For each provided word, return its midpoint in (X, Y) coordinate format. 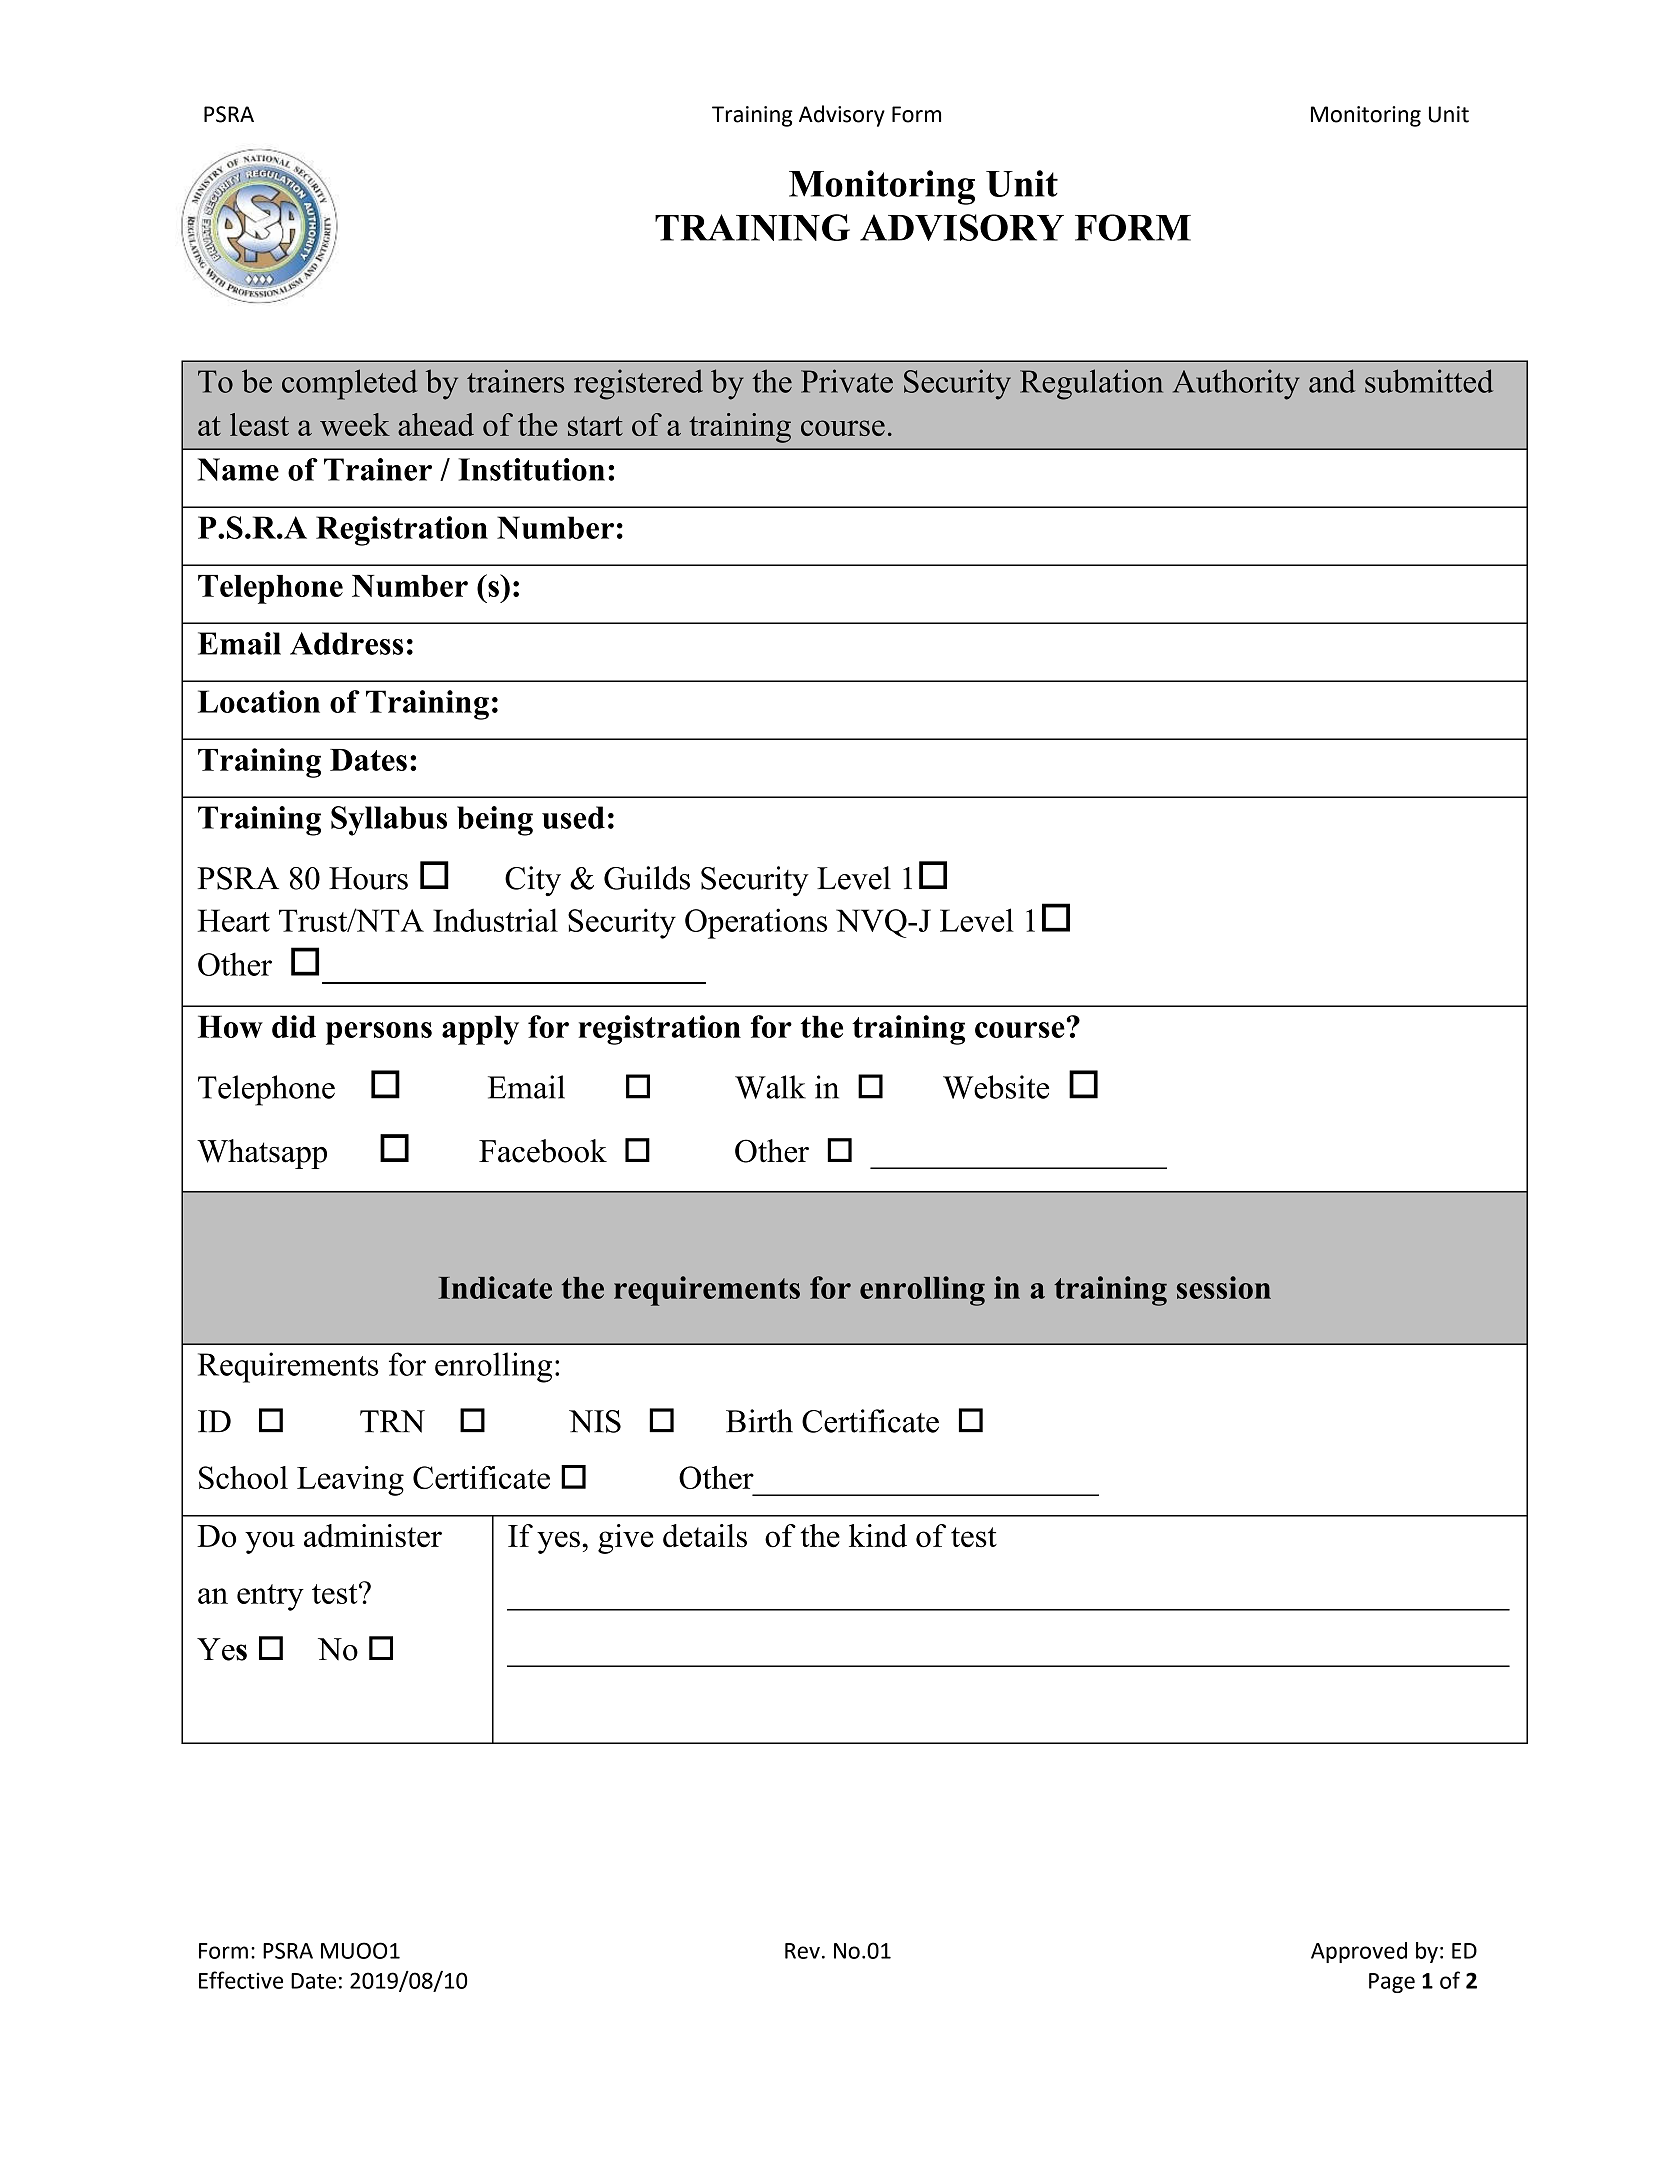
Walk (770, 1087)
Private (847, 381)
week (355, 424)
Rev (802, 1951)
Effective (241, 1980)
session (1224, 1287)
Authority (1236, 384)
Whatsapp (262, 1154)
